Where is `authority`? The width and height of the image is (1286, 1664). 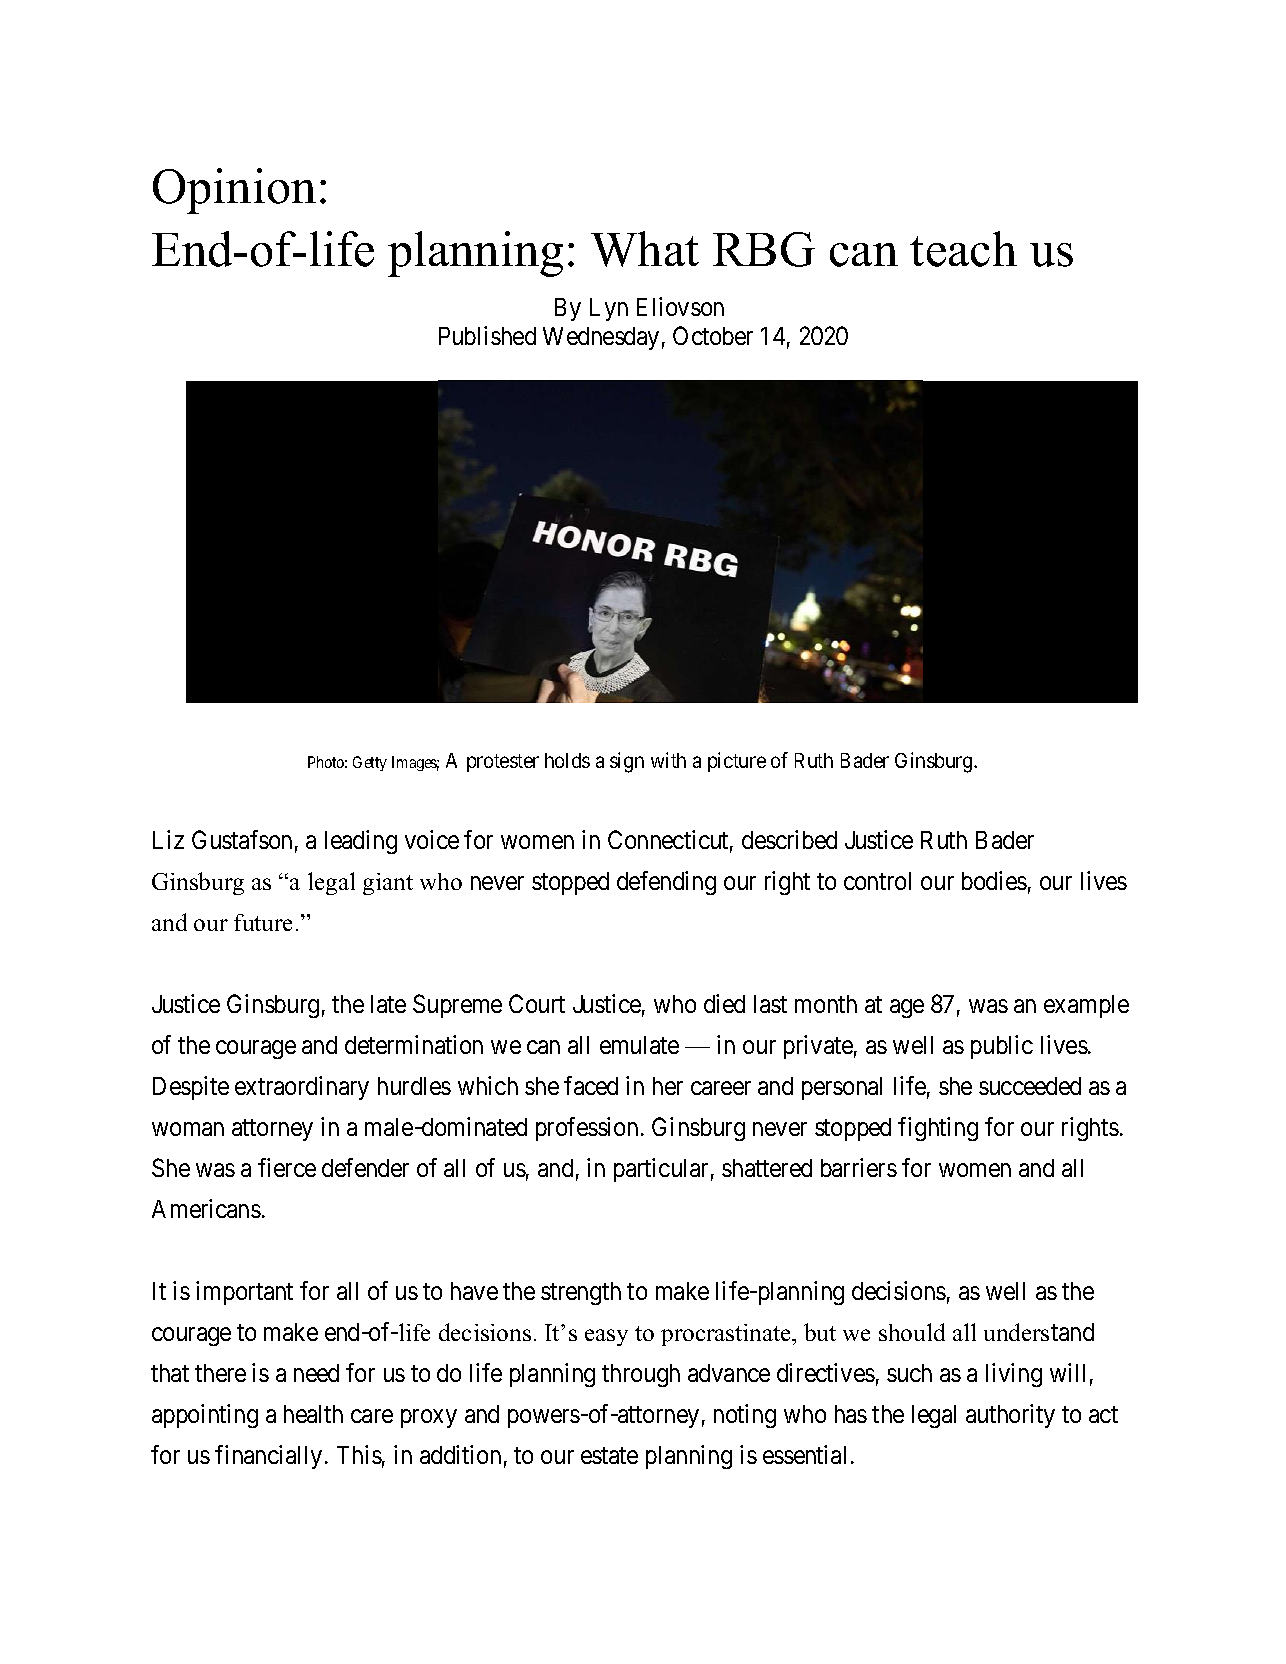
authority is located at coordinates (1010, 1416).
